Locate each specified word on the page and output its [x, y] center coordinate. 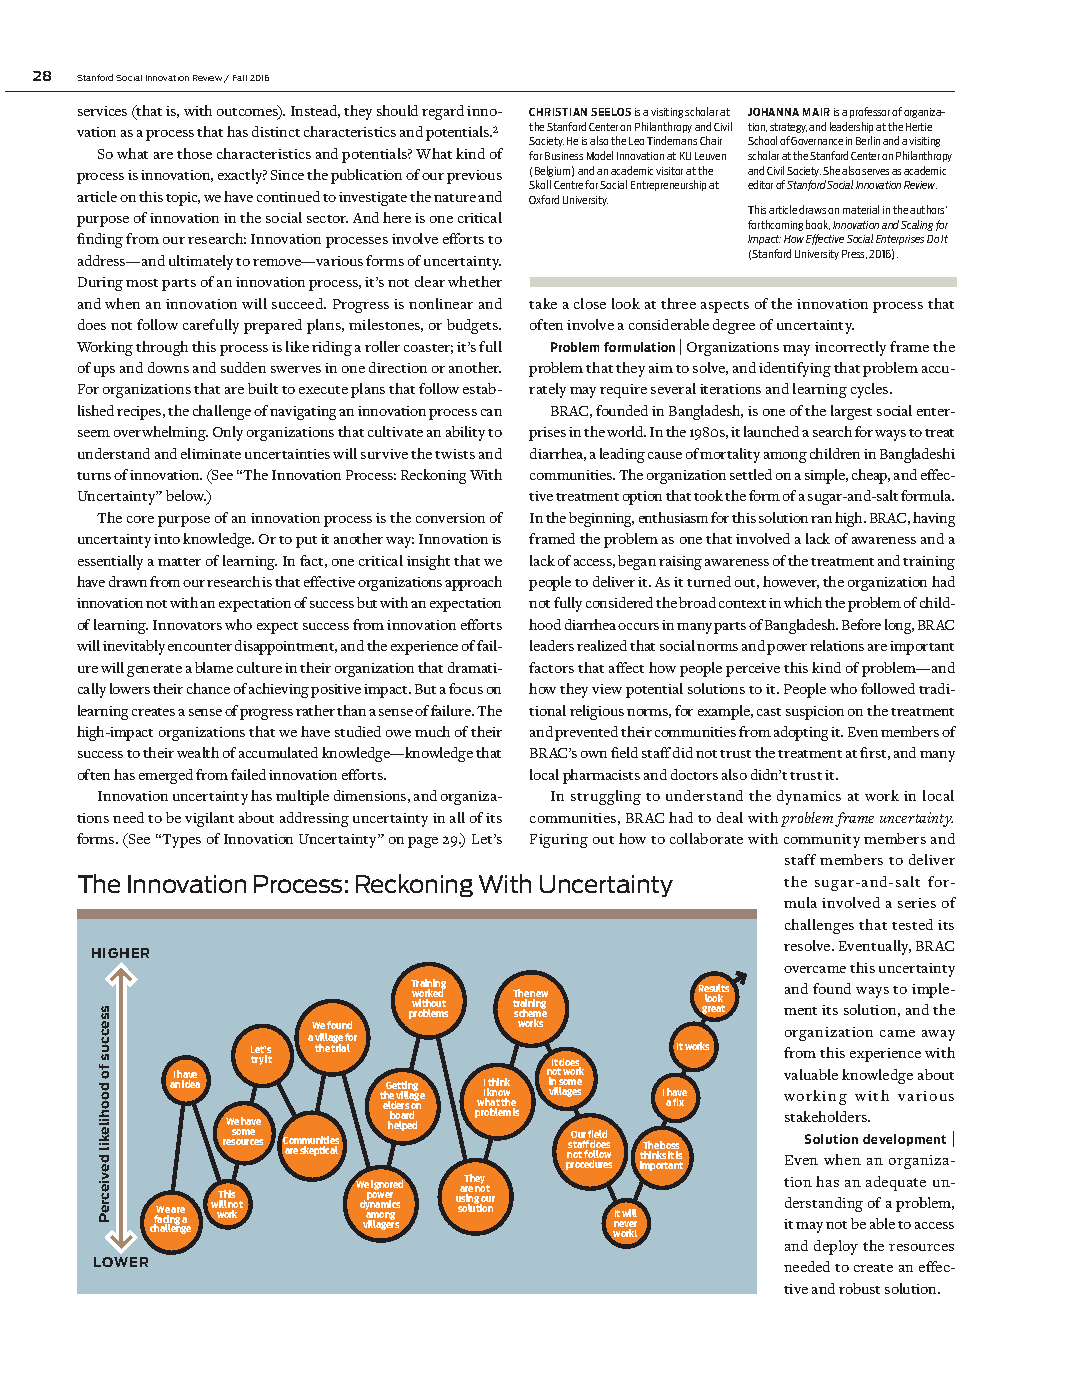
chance [208, 688]
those [194, 153]
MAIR [816, 112]
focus [466, 688]
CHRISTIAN [558, 112]
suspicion [815, 713]
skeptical [320, 1152]
